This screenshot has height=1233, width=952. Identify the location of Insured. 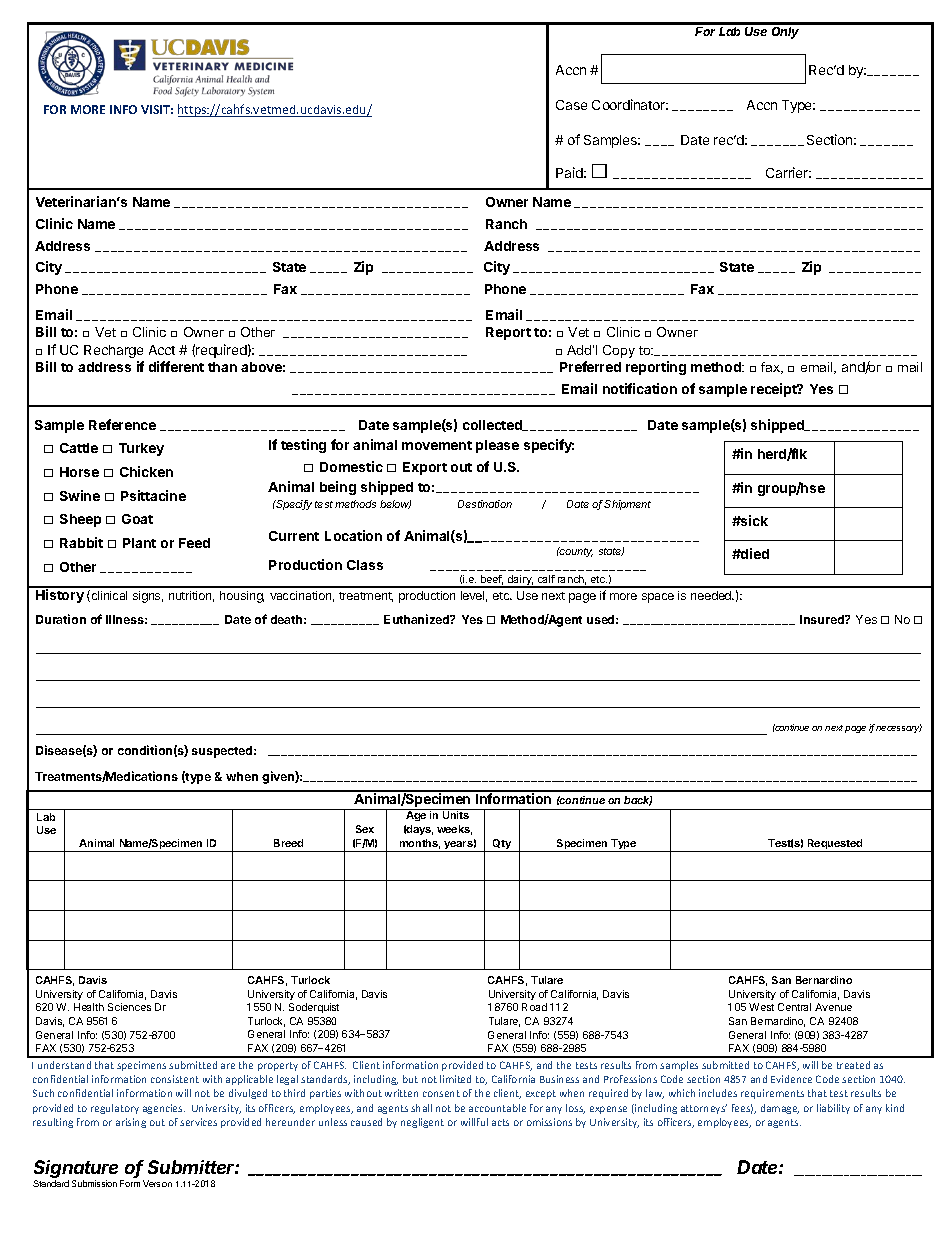
(823, 619).
